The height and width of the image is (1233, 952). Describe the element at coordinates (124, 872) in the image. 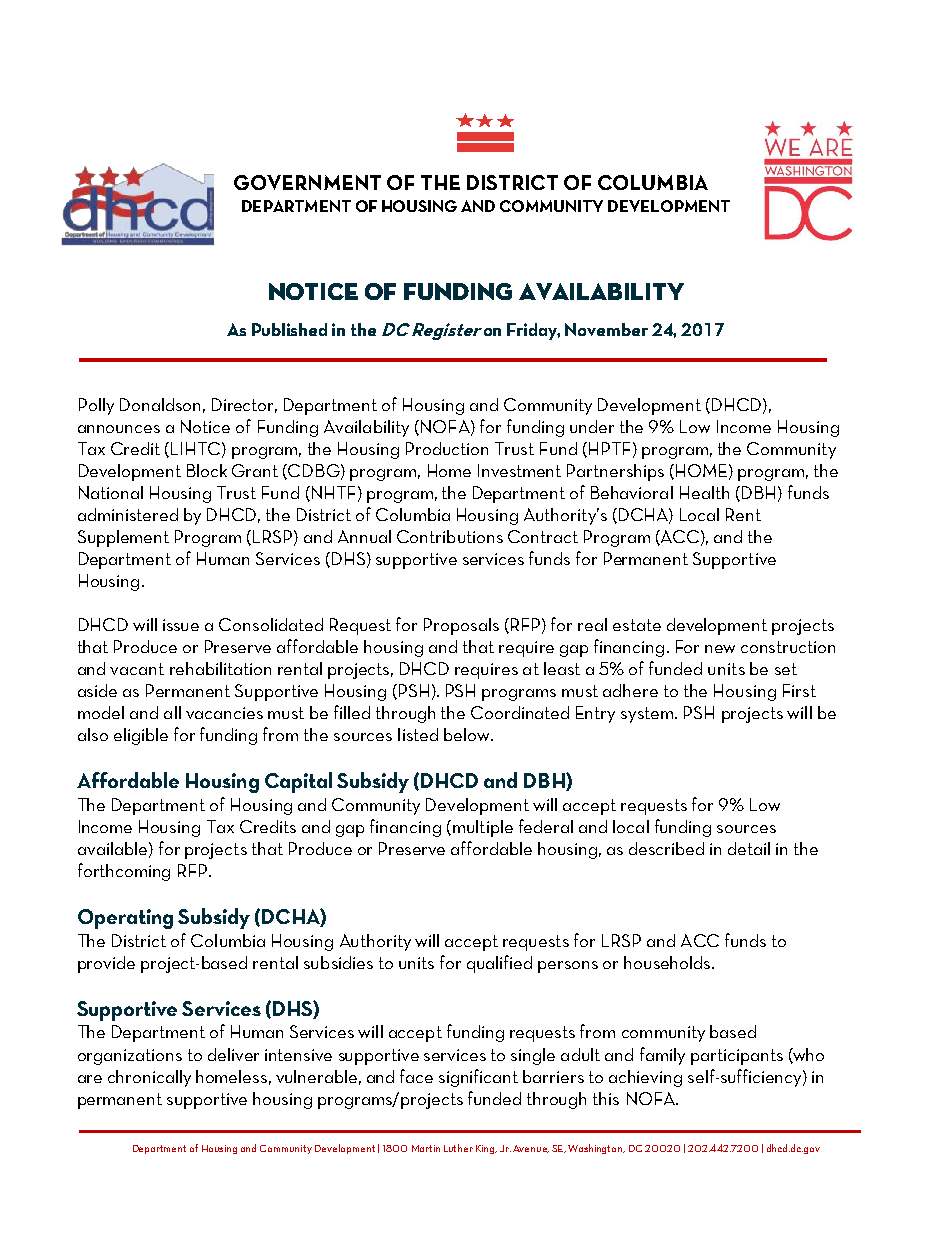

I see `forthcoming` at that location.
